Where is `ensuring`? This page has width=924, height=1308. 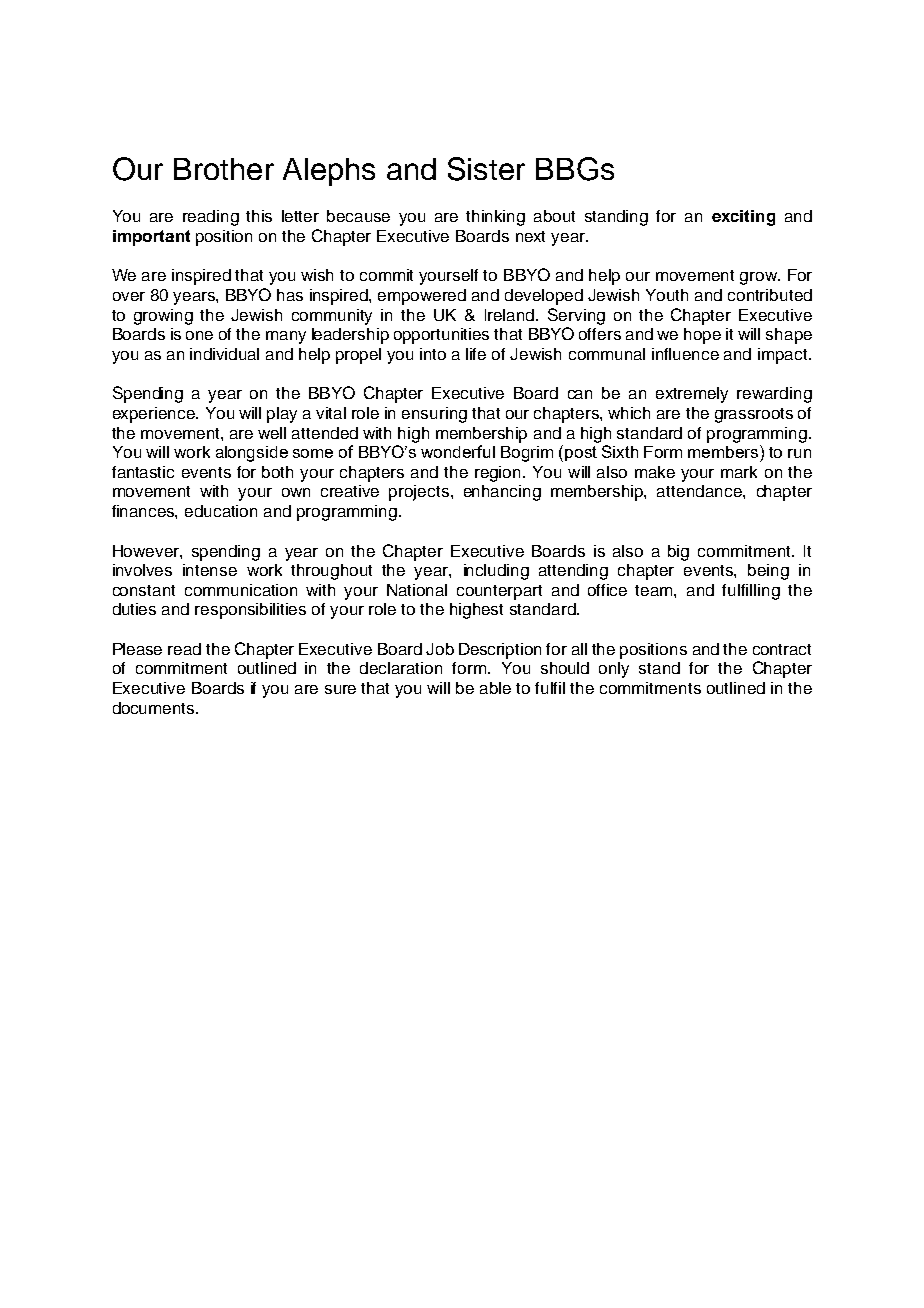
ensuring is located at coordinates (434, 415).
